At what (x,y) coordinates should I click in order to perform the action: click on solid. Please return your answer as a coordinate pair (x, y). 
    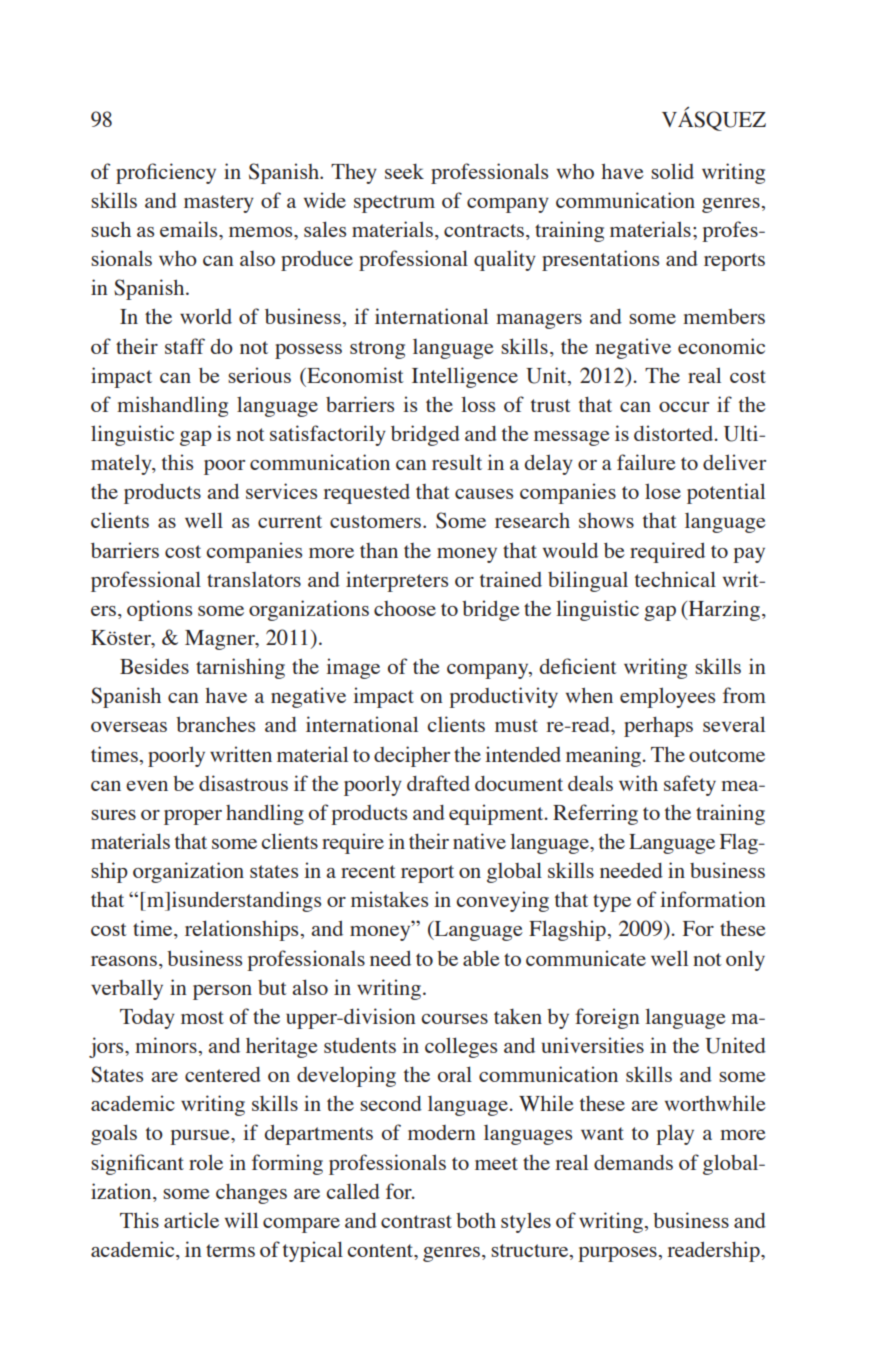
    Looking at the image, I should click on (672, 171).
